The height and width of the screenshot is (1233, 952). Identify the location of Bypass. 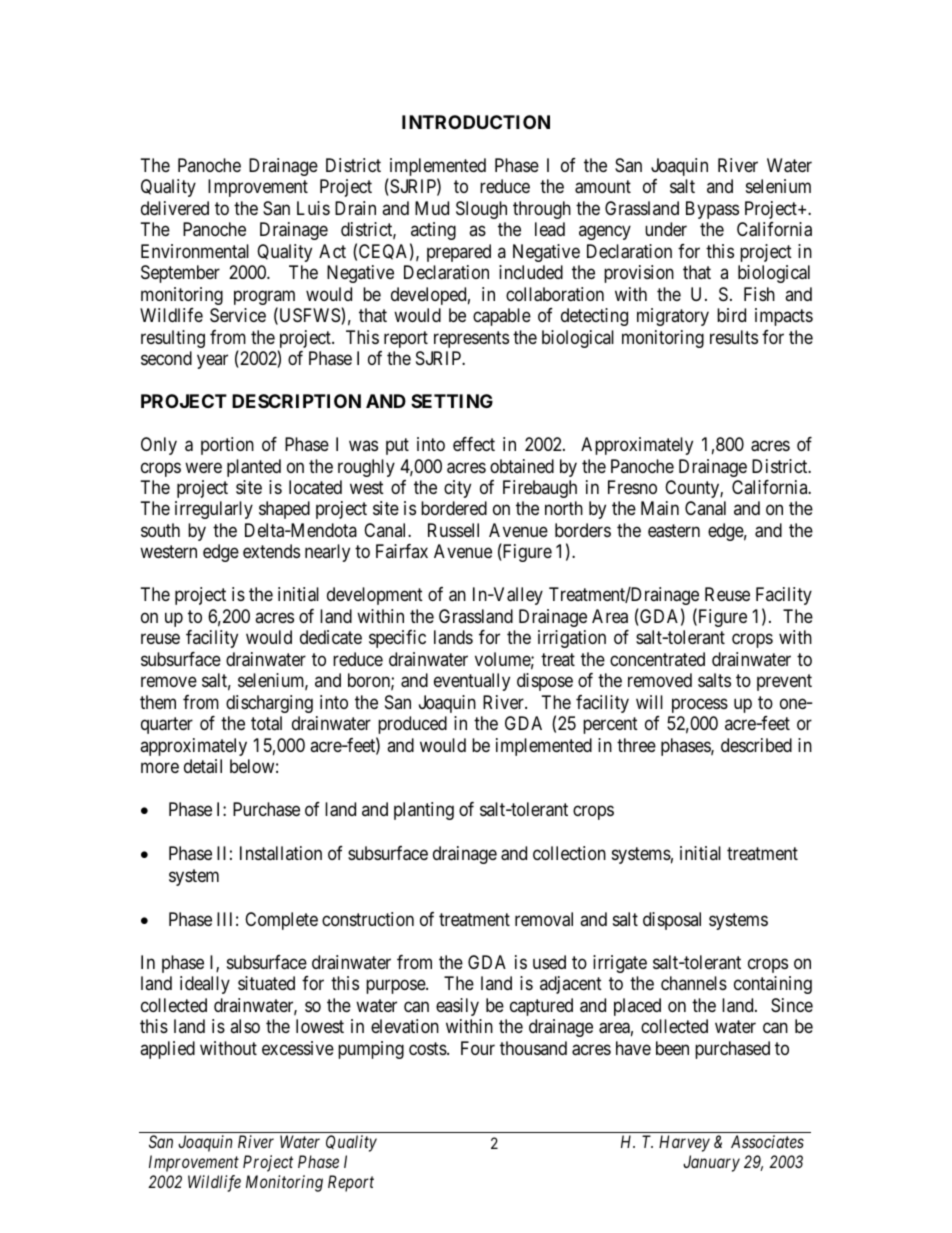
(712, 210).
